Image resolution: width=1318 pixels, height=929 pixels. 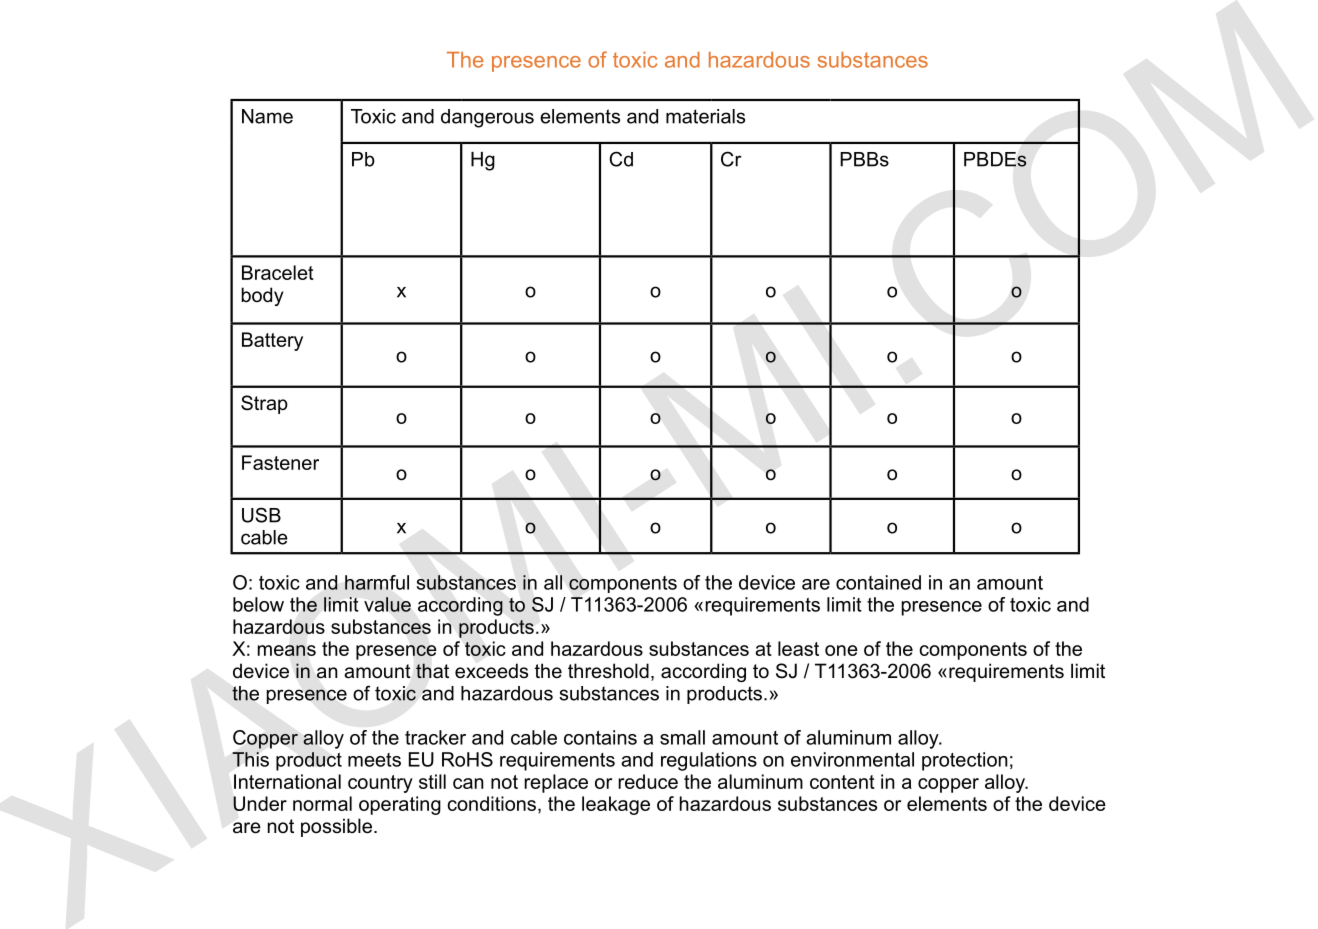 What do you see at coordinates (264, 404) in the screenshot?
I see `Strap` at bounding box center [264, 404].
